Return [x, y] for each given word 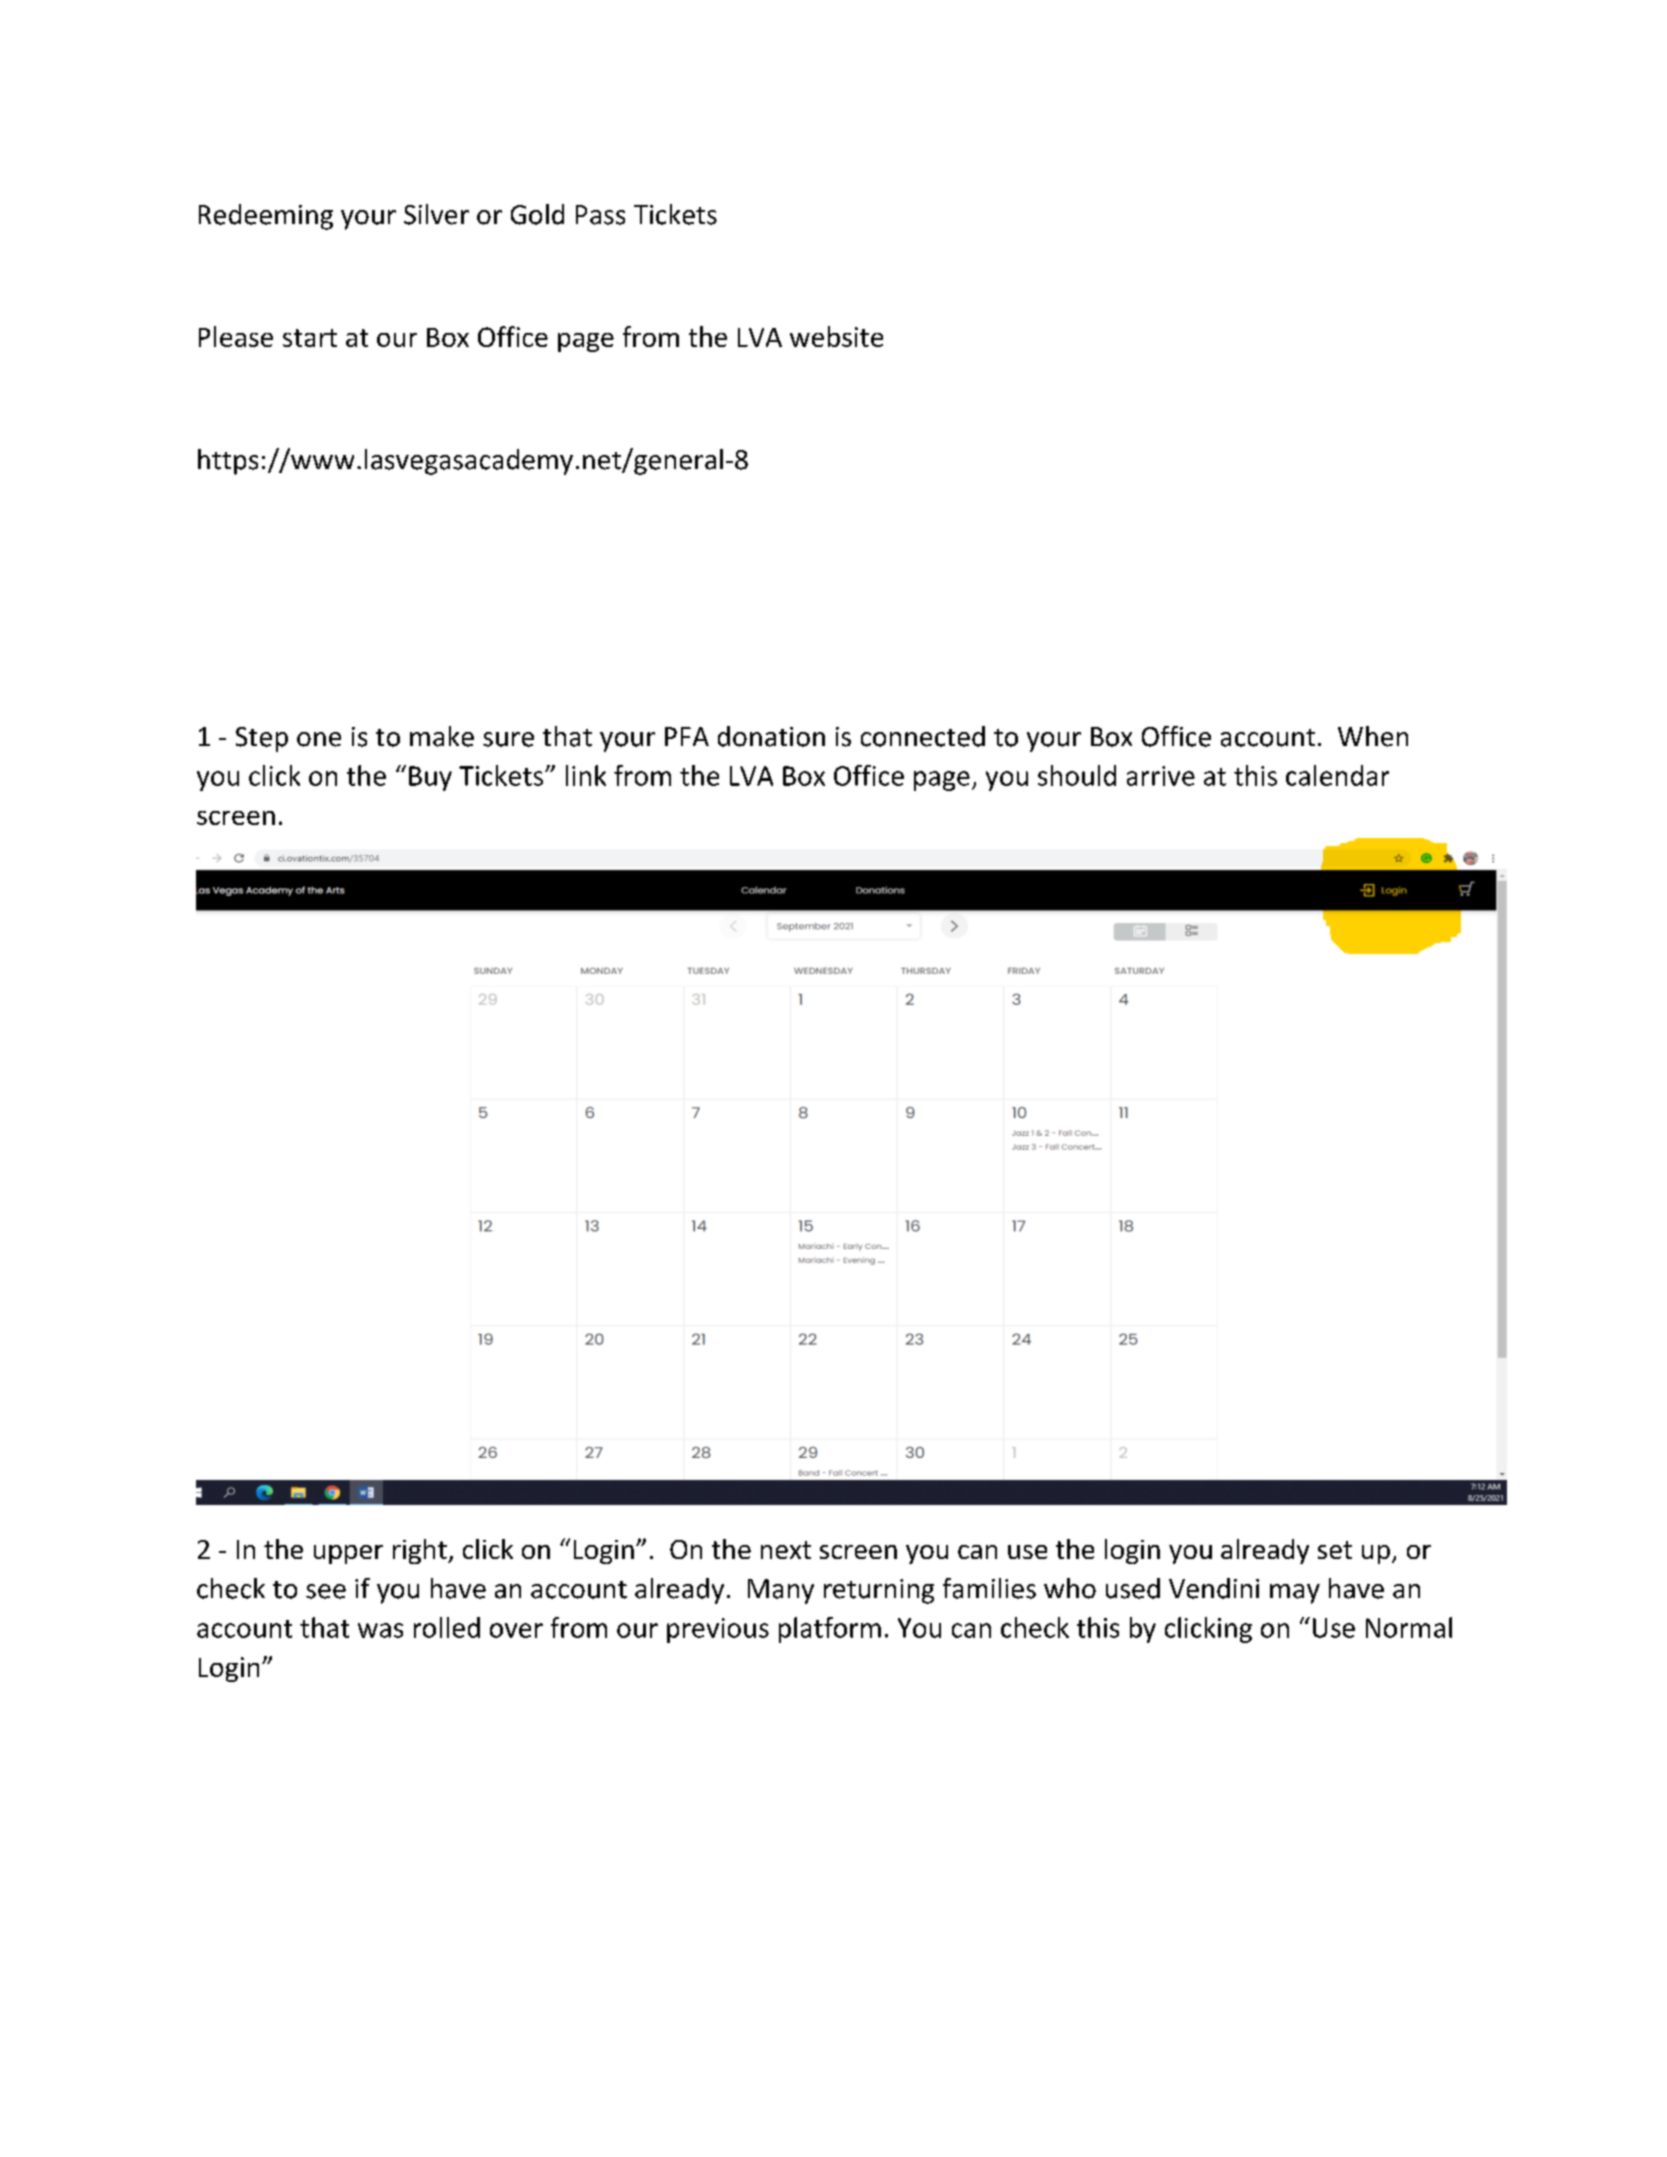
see [326, 1591]
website [836, 336]
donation [771, 736]
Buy [430, 778]
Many [781, 1591]
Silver [436, 214]
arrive [1161, 776]
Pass [600, 215]
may [1295, 1594]
